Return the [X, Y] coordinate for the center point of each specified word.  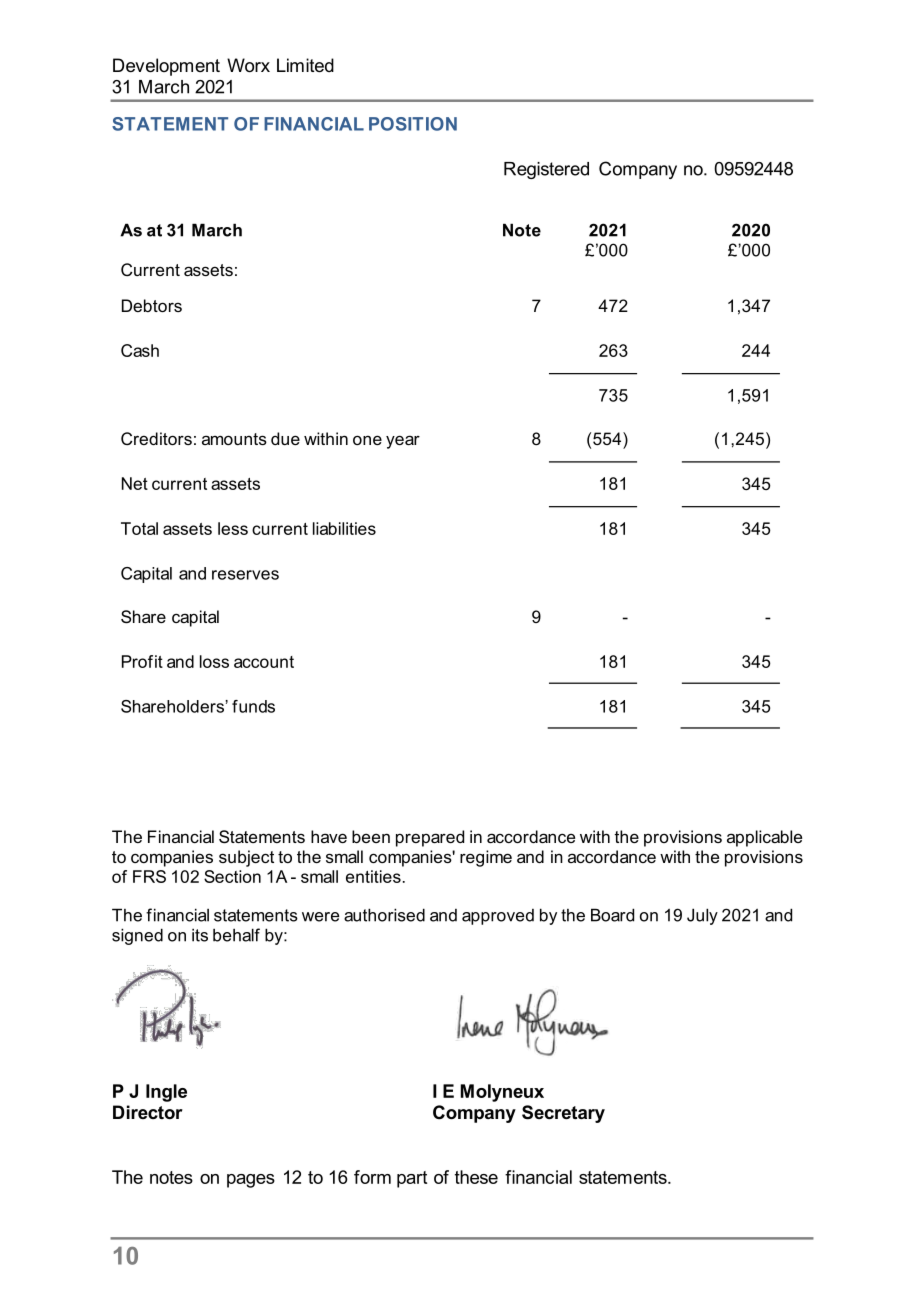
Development [166, 67]
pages [251, 1181]
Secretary [563, 1114]
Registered [546, 170]
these [476, 1177]
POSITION [413, 124]
